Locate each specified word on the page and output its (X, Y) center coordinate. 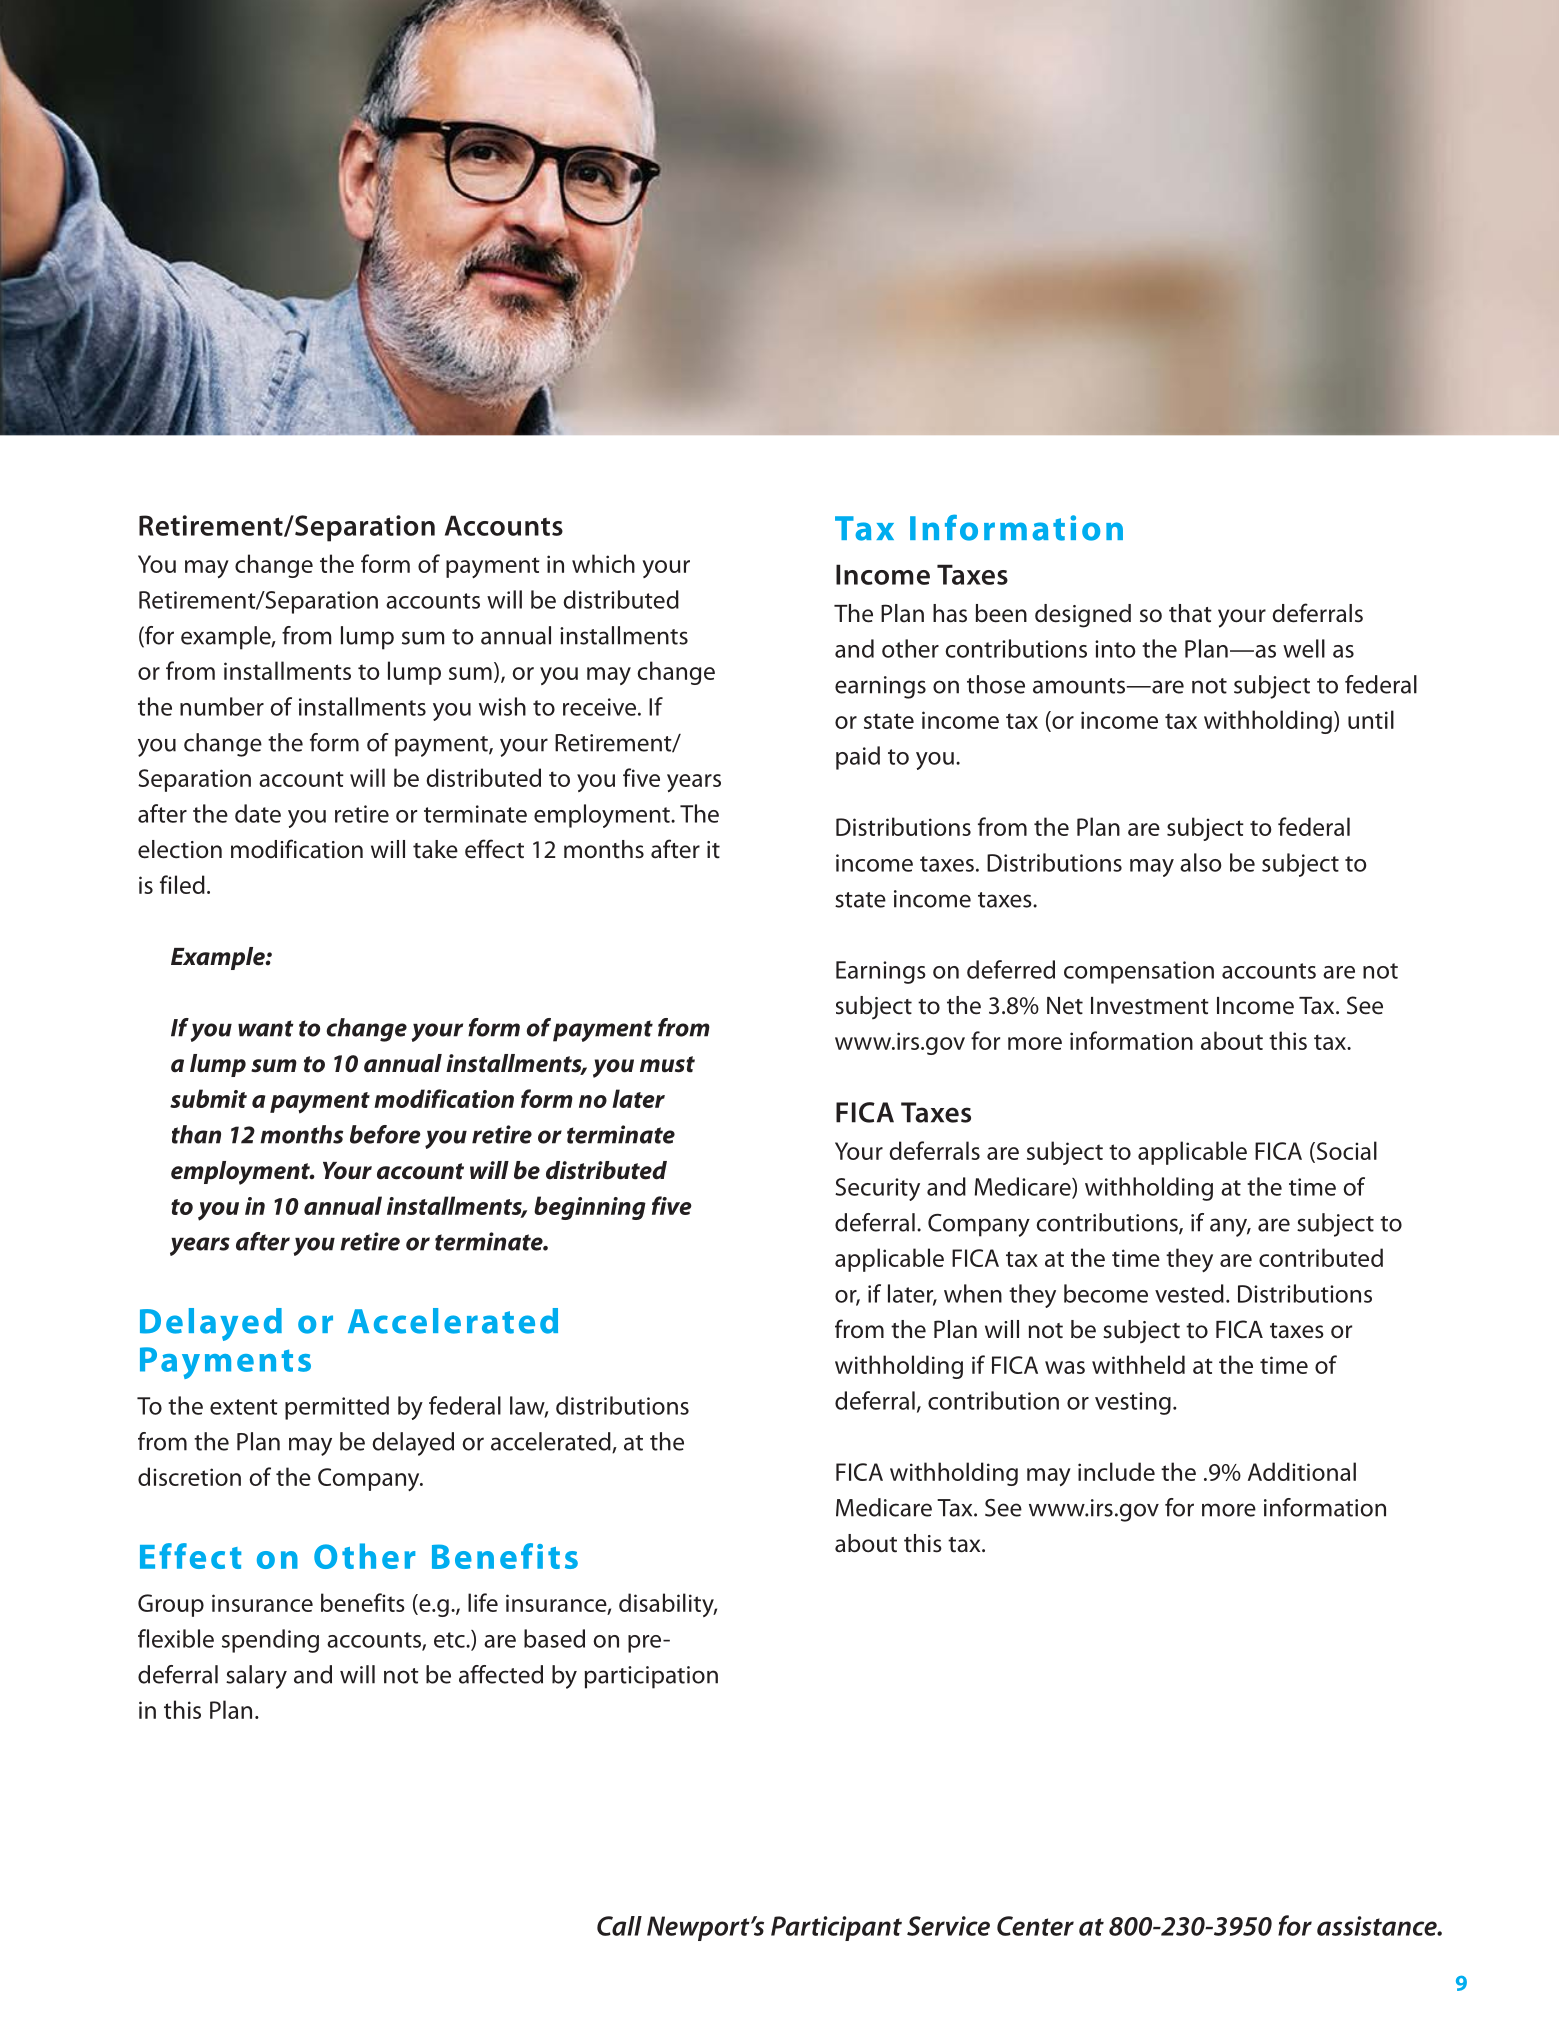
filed (182, 884)
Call (619, 1926)
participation (651, 1677)
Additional (1302, 1471)
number (222, 706)
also (1201, 862)
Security (877, 1189)
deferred (1011, 969)
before (385, 1134)
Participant (836, 1928)
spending (270, 1641)
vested (1189, 1293)
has (950, 613)
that (1190, 613)
